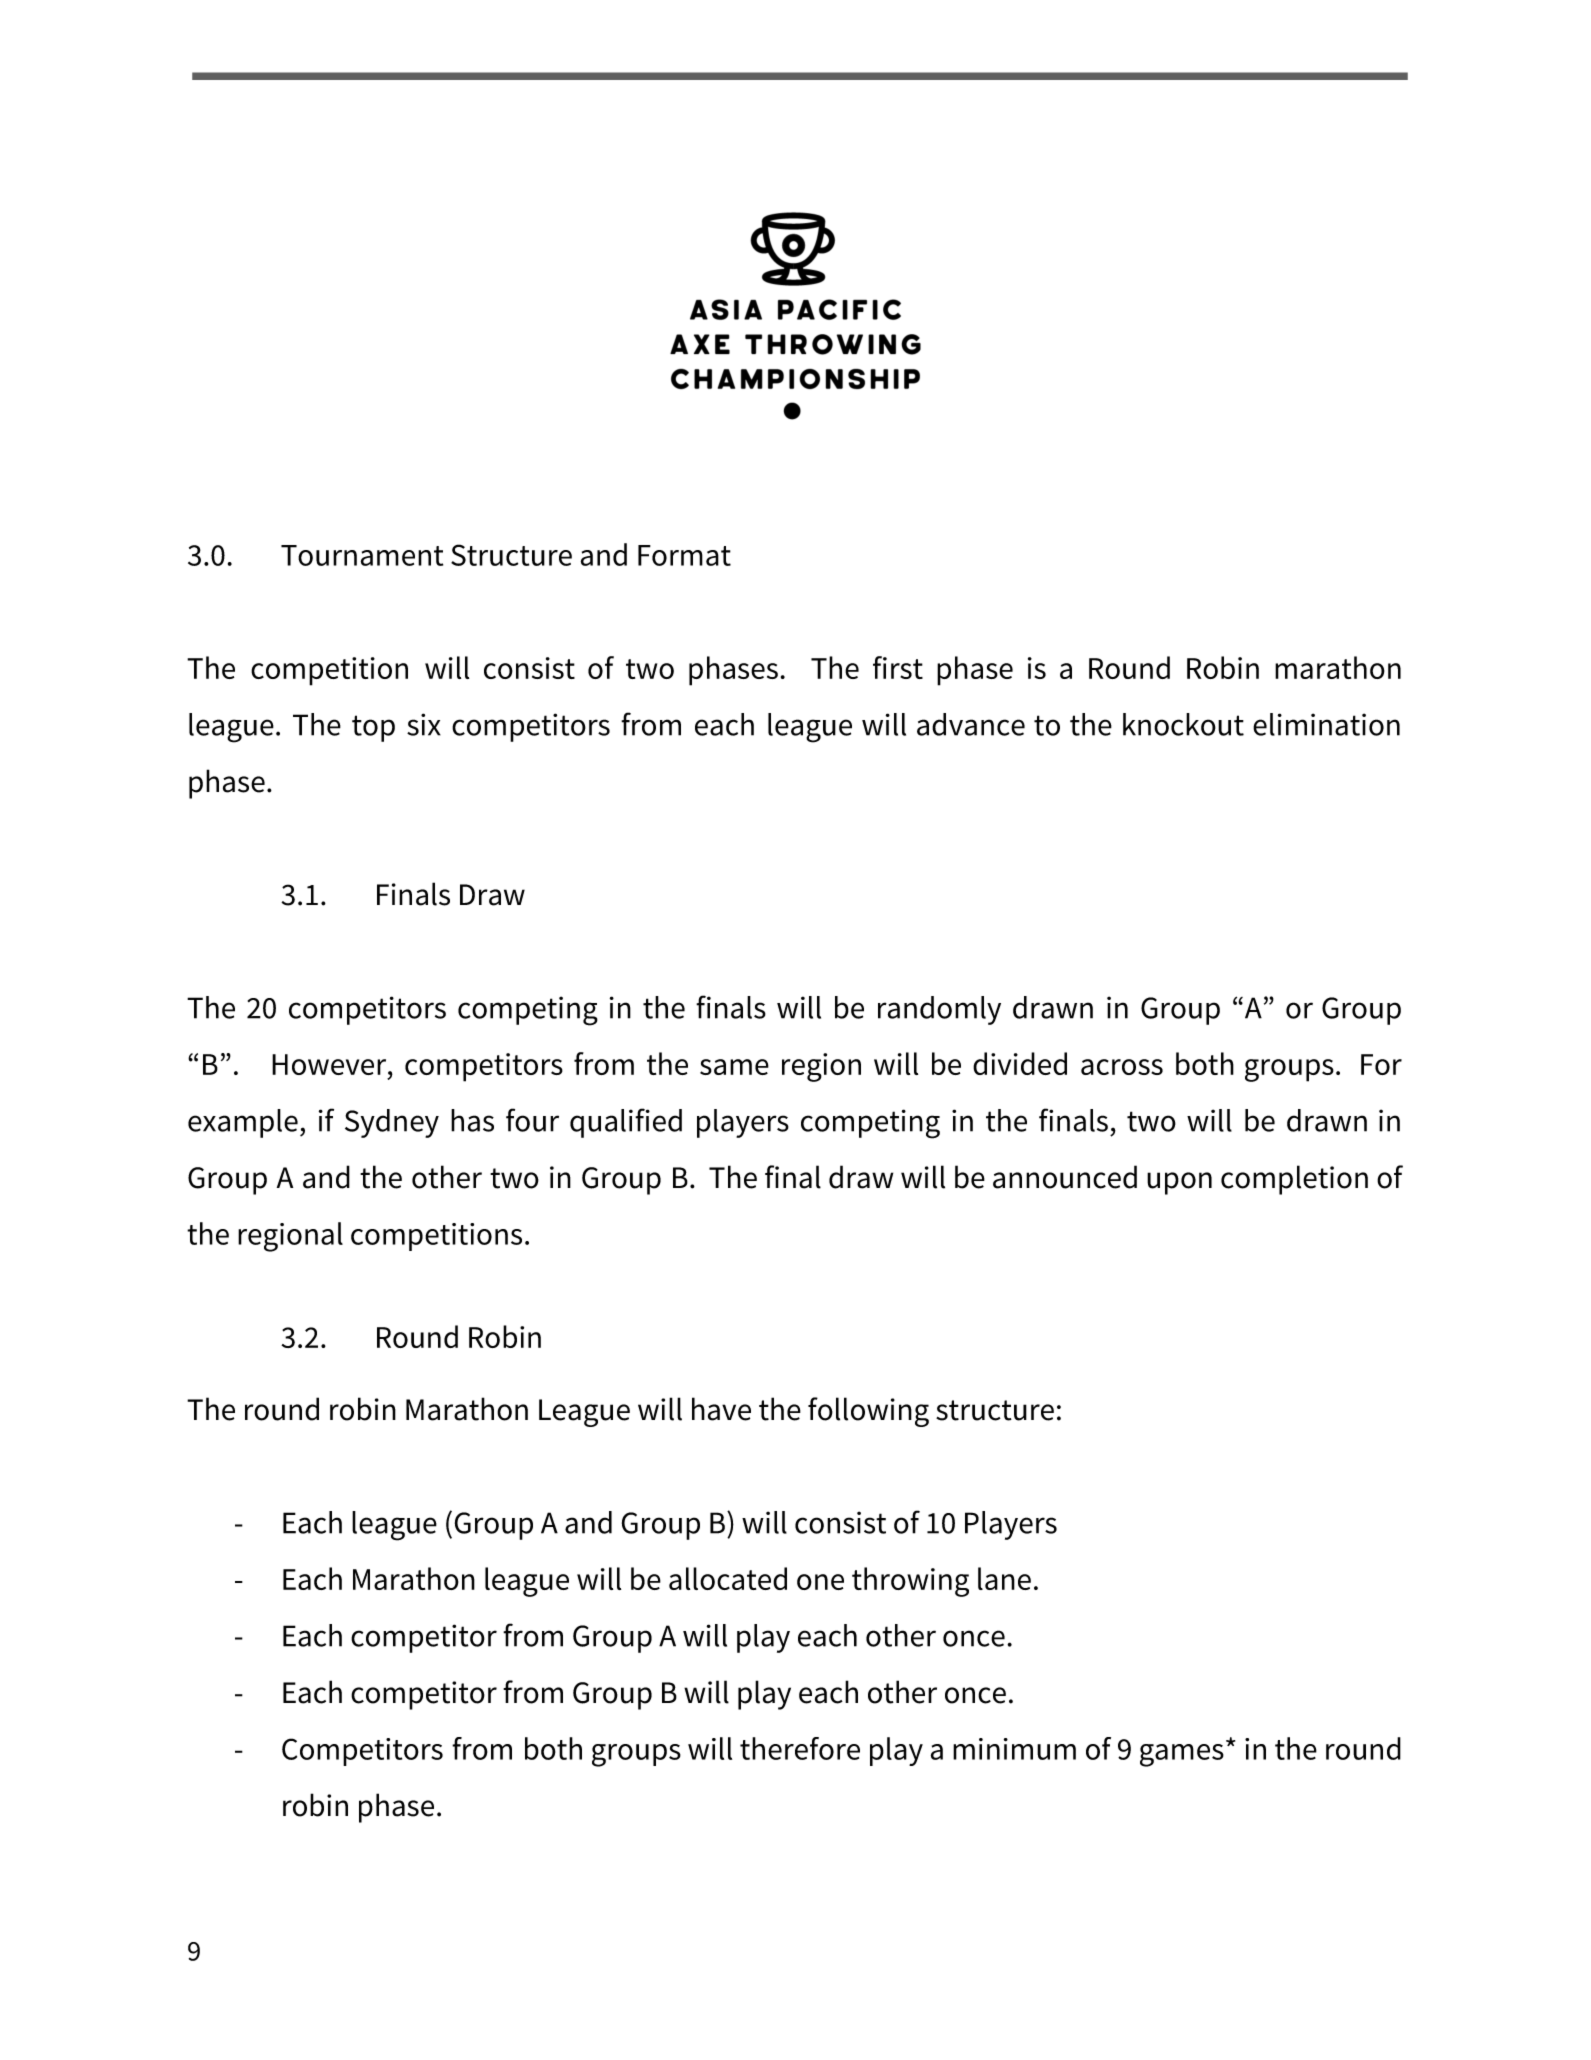 This screenshot has width=1591, height=2060. Describe the element at coordinates (868, 1412) in the screenshot. I see `following` at that location.
